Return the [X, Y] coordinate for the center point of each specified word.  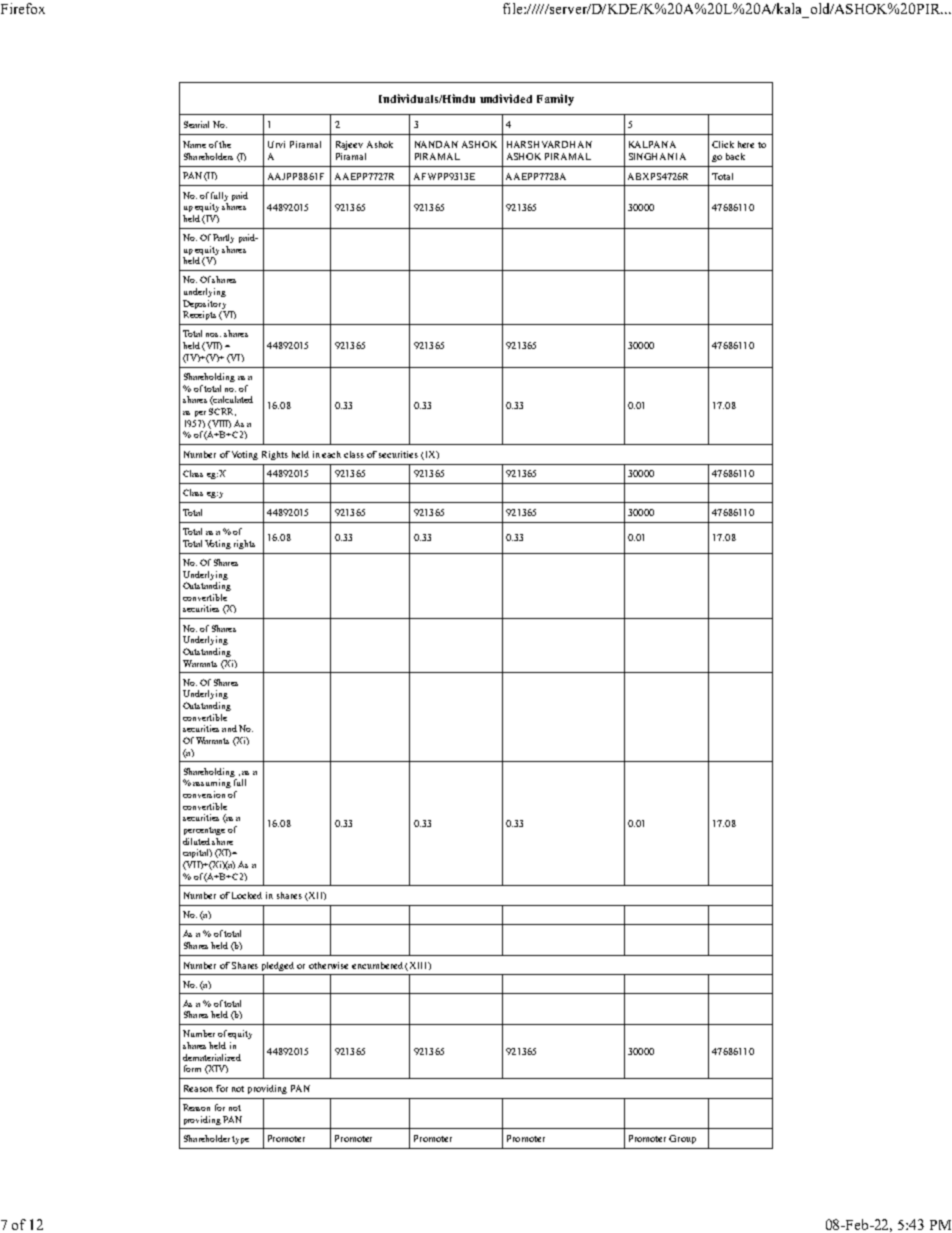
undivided [506, 98]
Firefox [23, 8]
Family [555, 100]
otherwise [328, 965]
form [192, 1068]
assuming [212, 783]
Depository [204, 304]
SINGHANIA [657, 156]
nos [213, 335]
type [240, 1140]
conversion [204, 794]
